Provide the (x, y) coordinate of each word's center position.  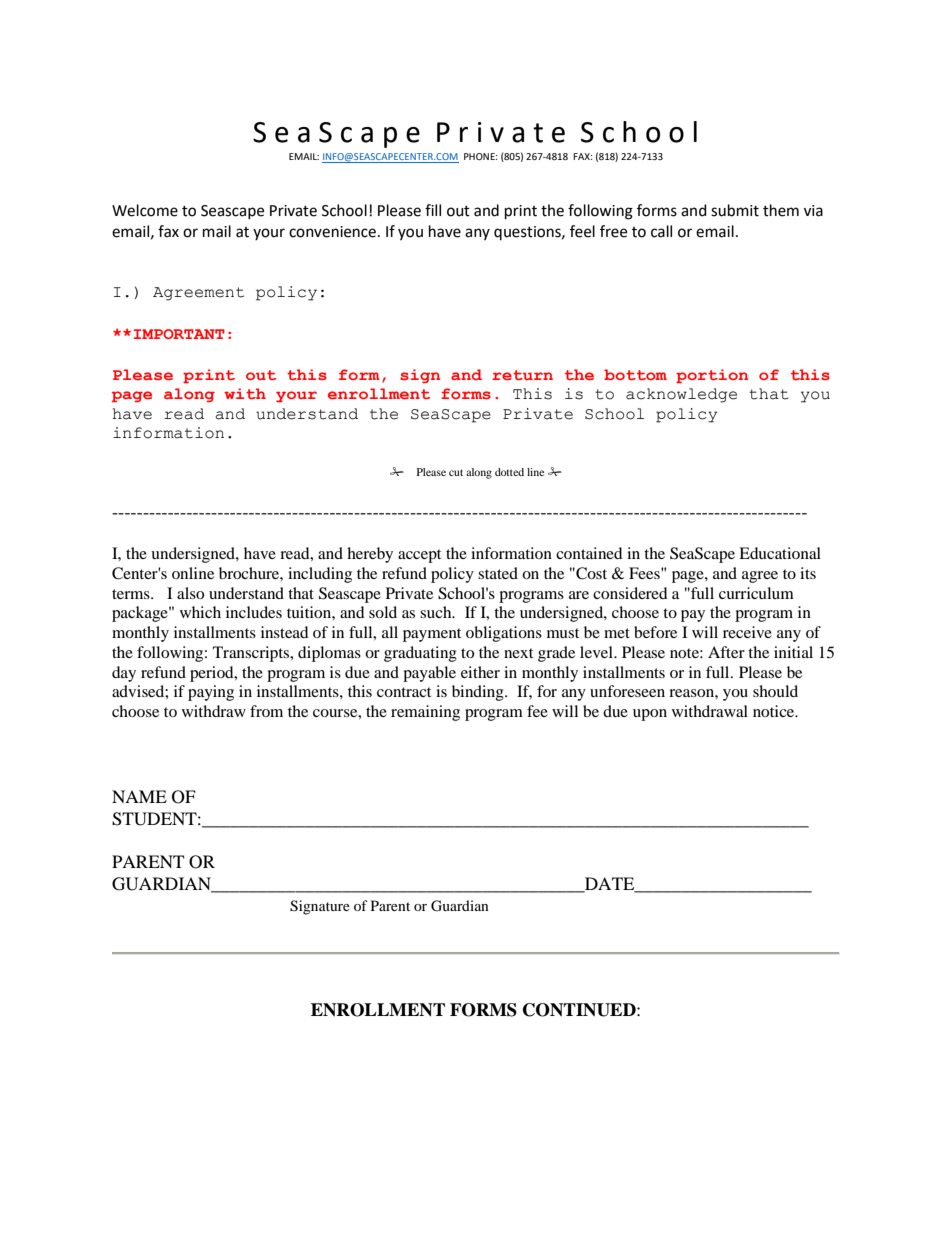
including (320, 575)
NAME (139, 796)
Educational (780, 553)
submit (735, 210)
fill (433, 210)
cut (456, 472)
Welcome (145, 210)
